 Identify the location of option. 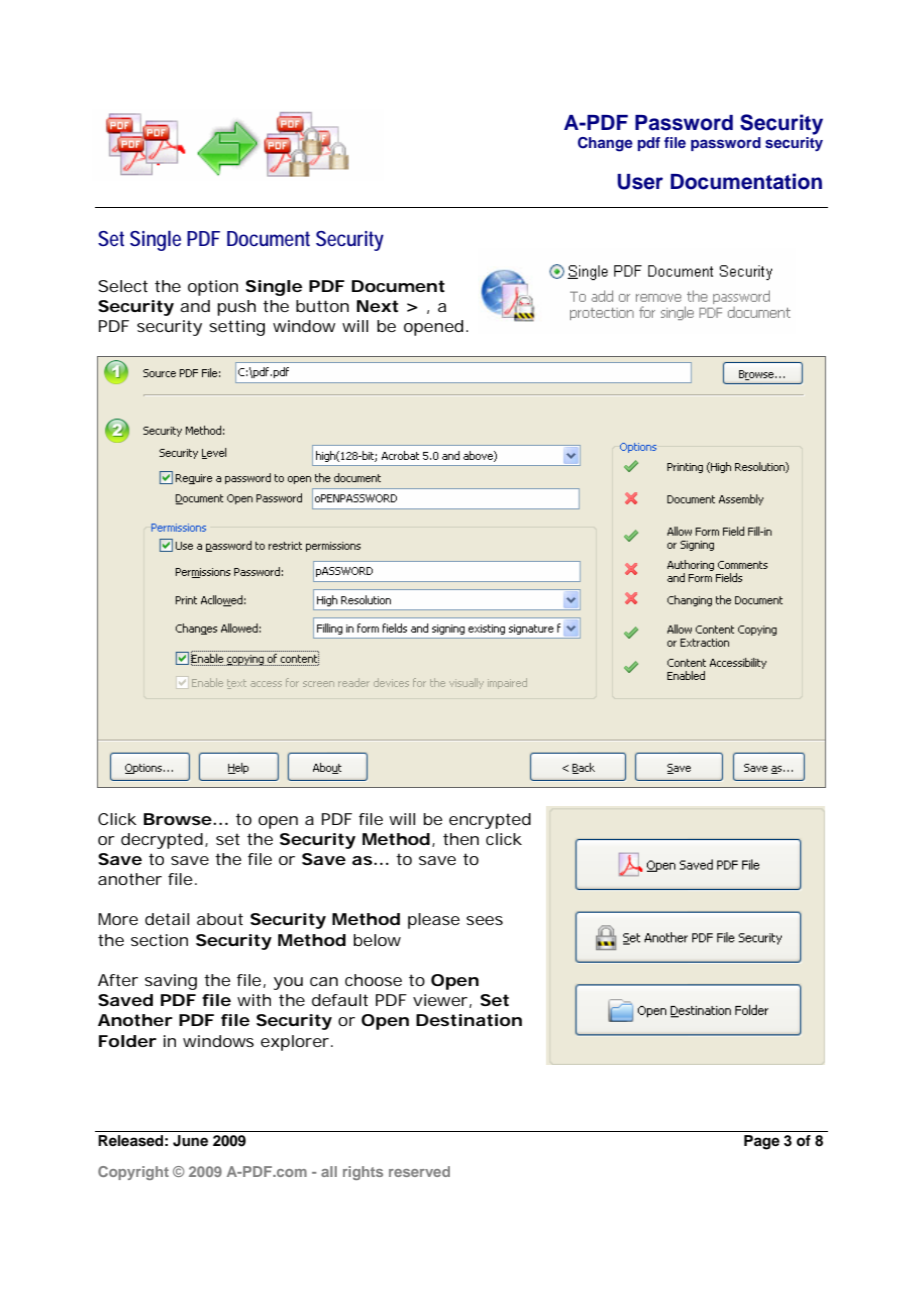
(213, 288).
